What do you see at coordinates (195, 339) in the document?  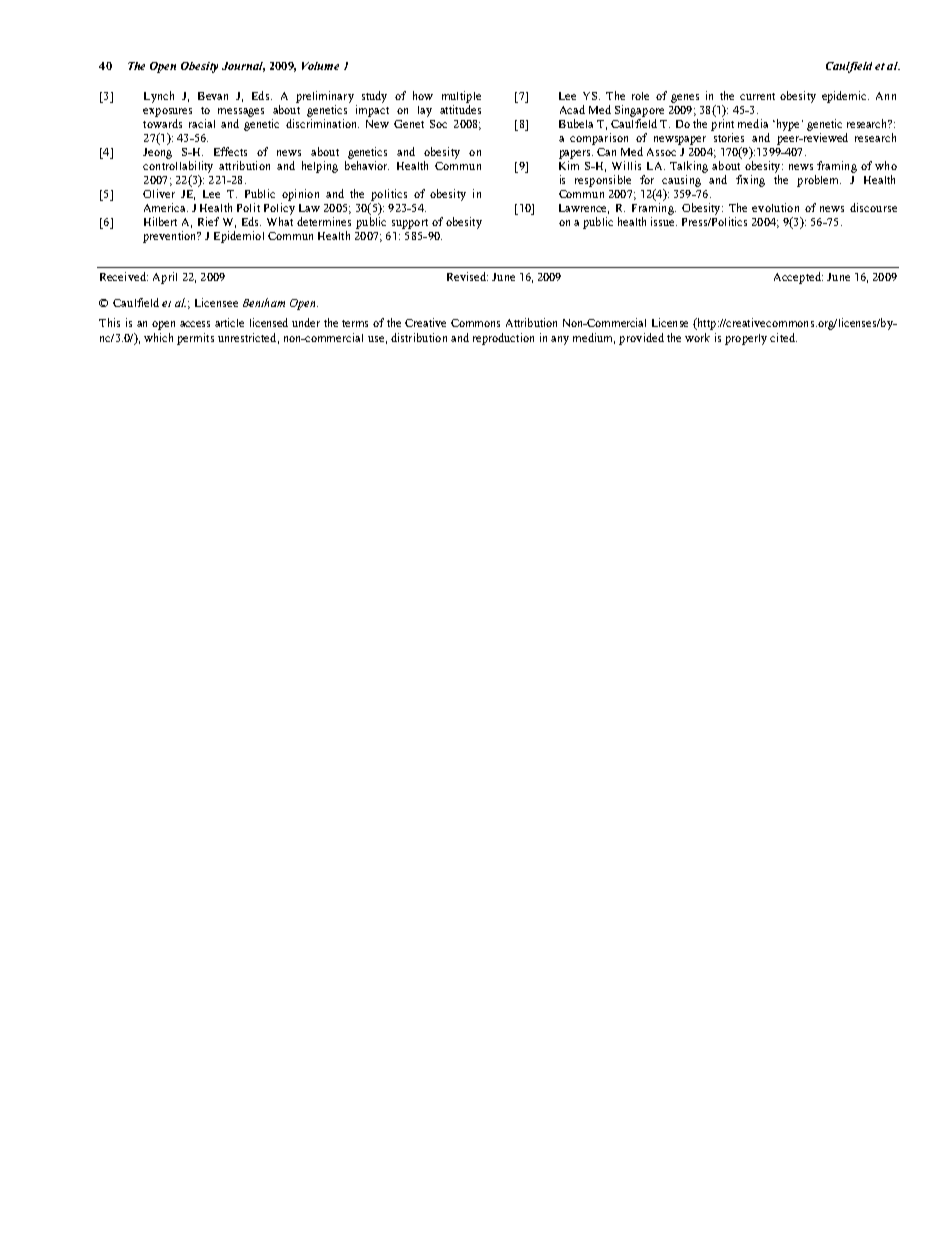 I see `permits` at bounding box center [195, 339].
